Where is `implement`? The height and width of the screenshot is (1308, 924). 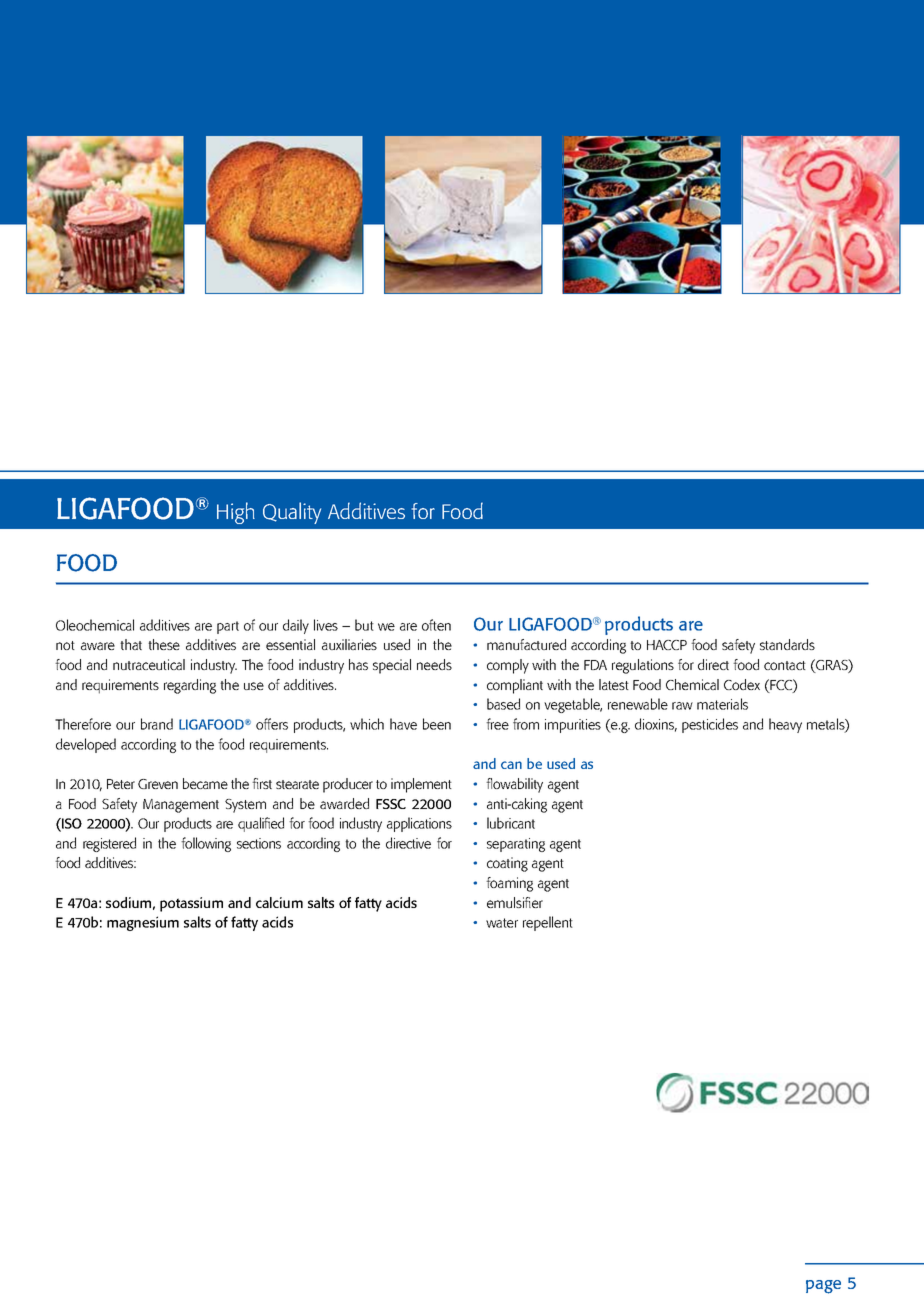
implement is located at coordinates (421, 785).
